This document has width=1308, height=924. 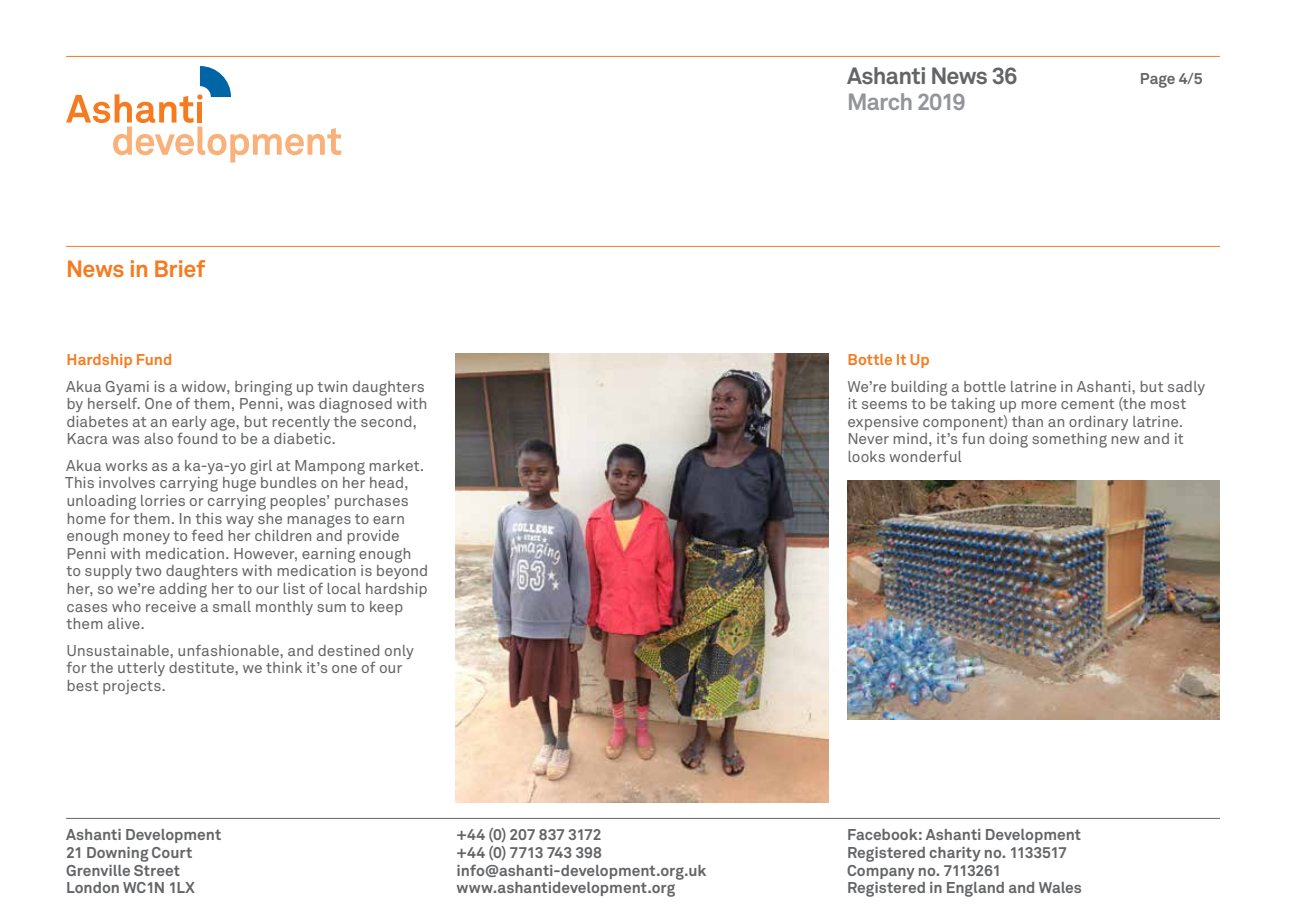 What do you see at coordinates (154, 359) in the document?
I see `Fund` at bounding box center [154, 359].
